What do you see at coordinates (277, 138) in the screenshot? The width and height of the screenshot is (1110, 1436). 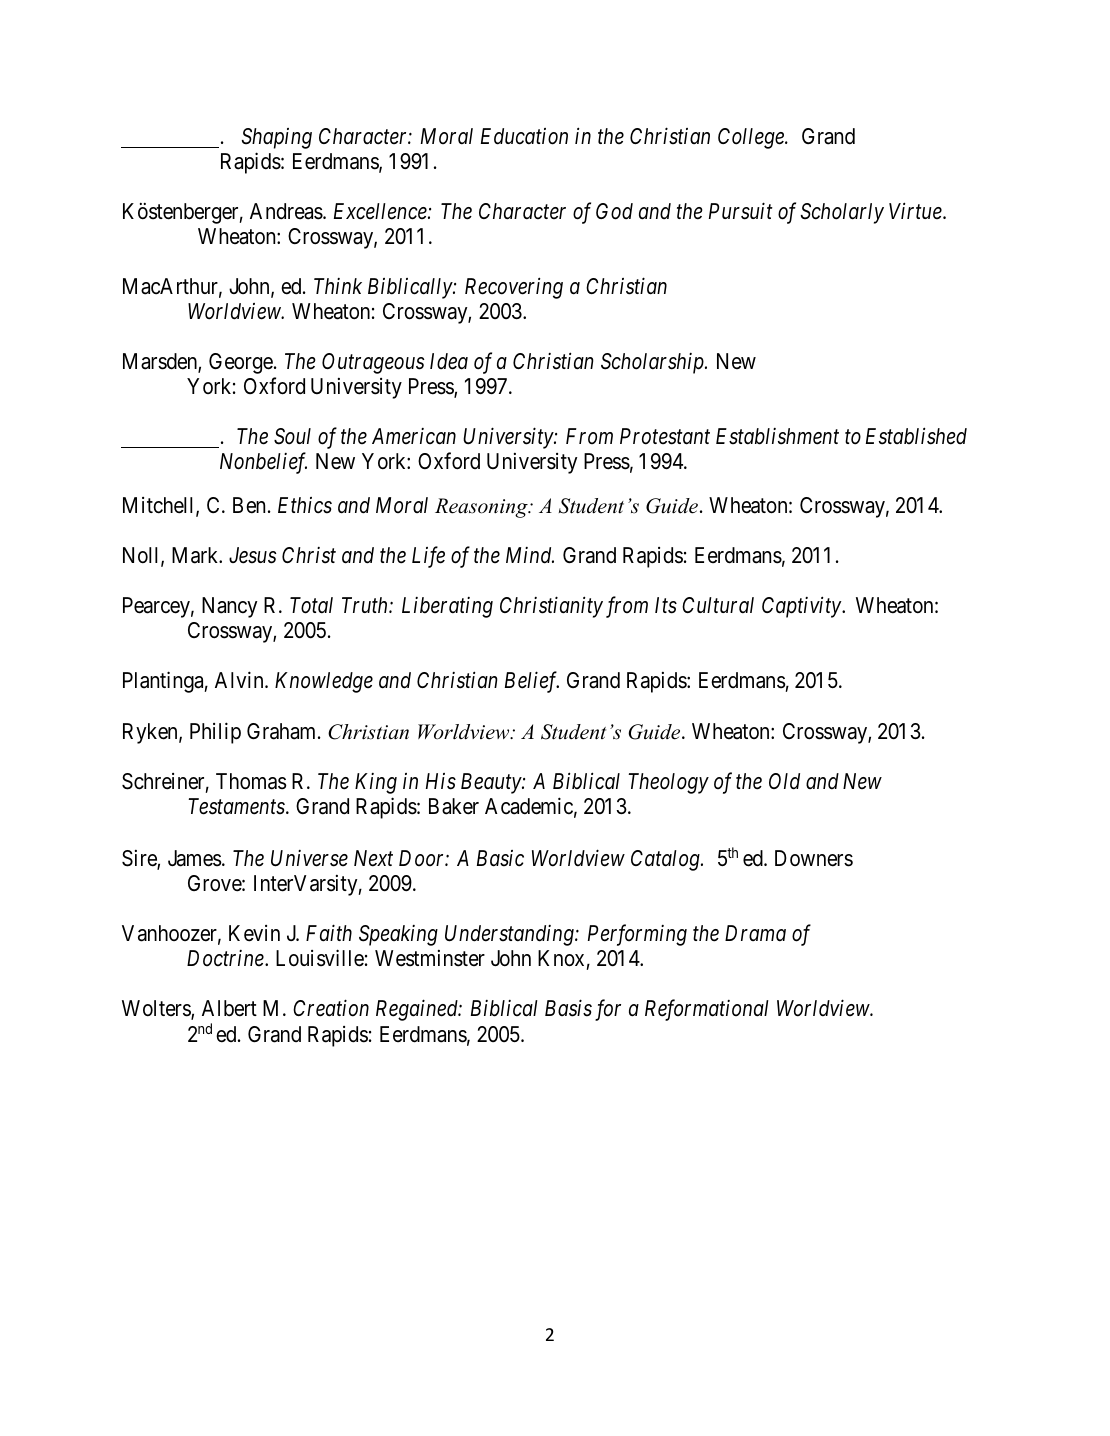 I see `Shaping` at bounding box center [277, 138].
